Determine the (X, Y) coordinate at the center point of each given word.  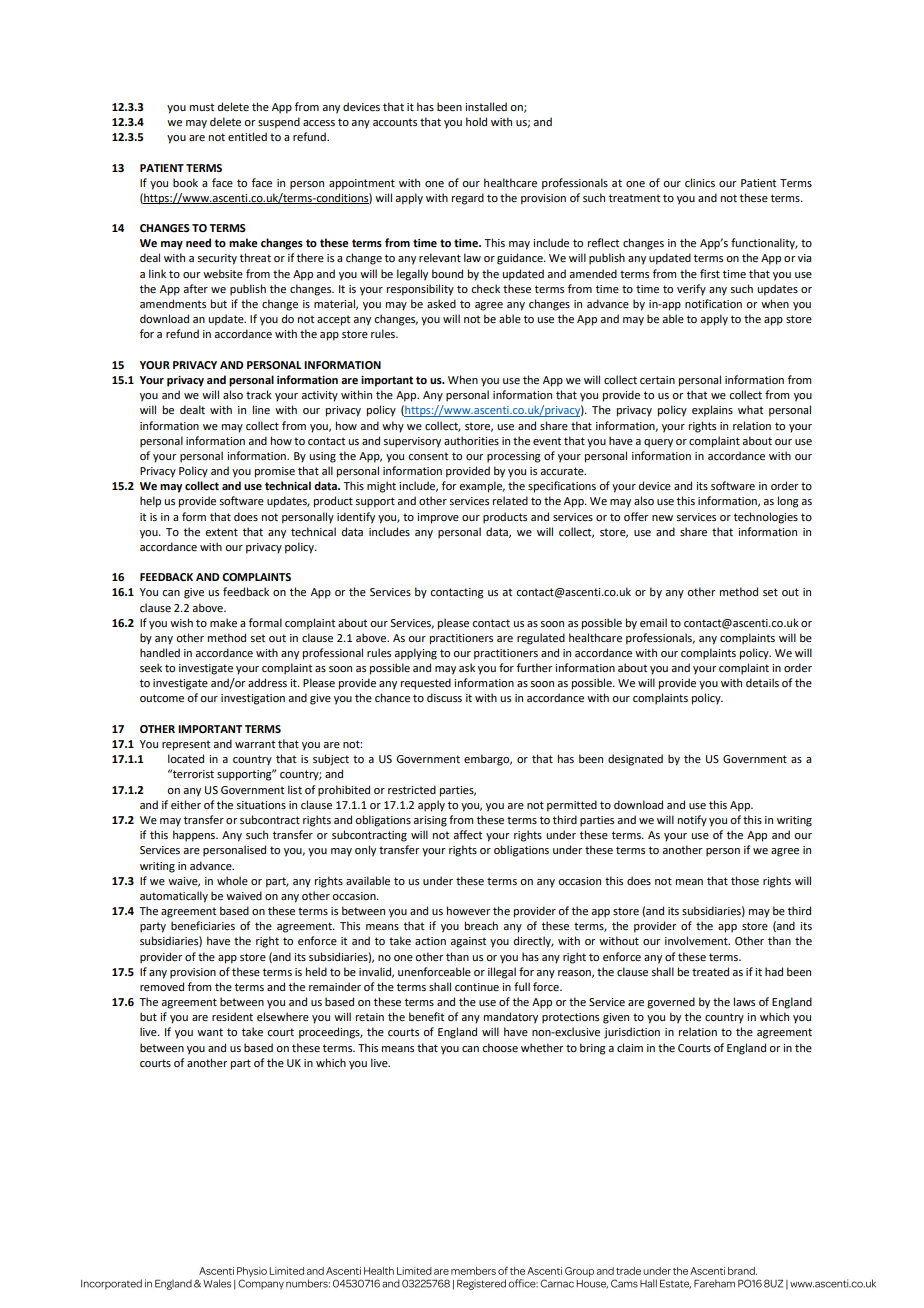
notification (713, 303)
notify (692, 821)
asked (441, 303)
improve (438, 518)
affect (467, 834)
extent (221, 532)
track (259, 394)
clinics (700, 182)
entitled (247, 136)
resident (232, 1016)
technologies (766, 518)
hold (476, 121)
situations (261, 805)
